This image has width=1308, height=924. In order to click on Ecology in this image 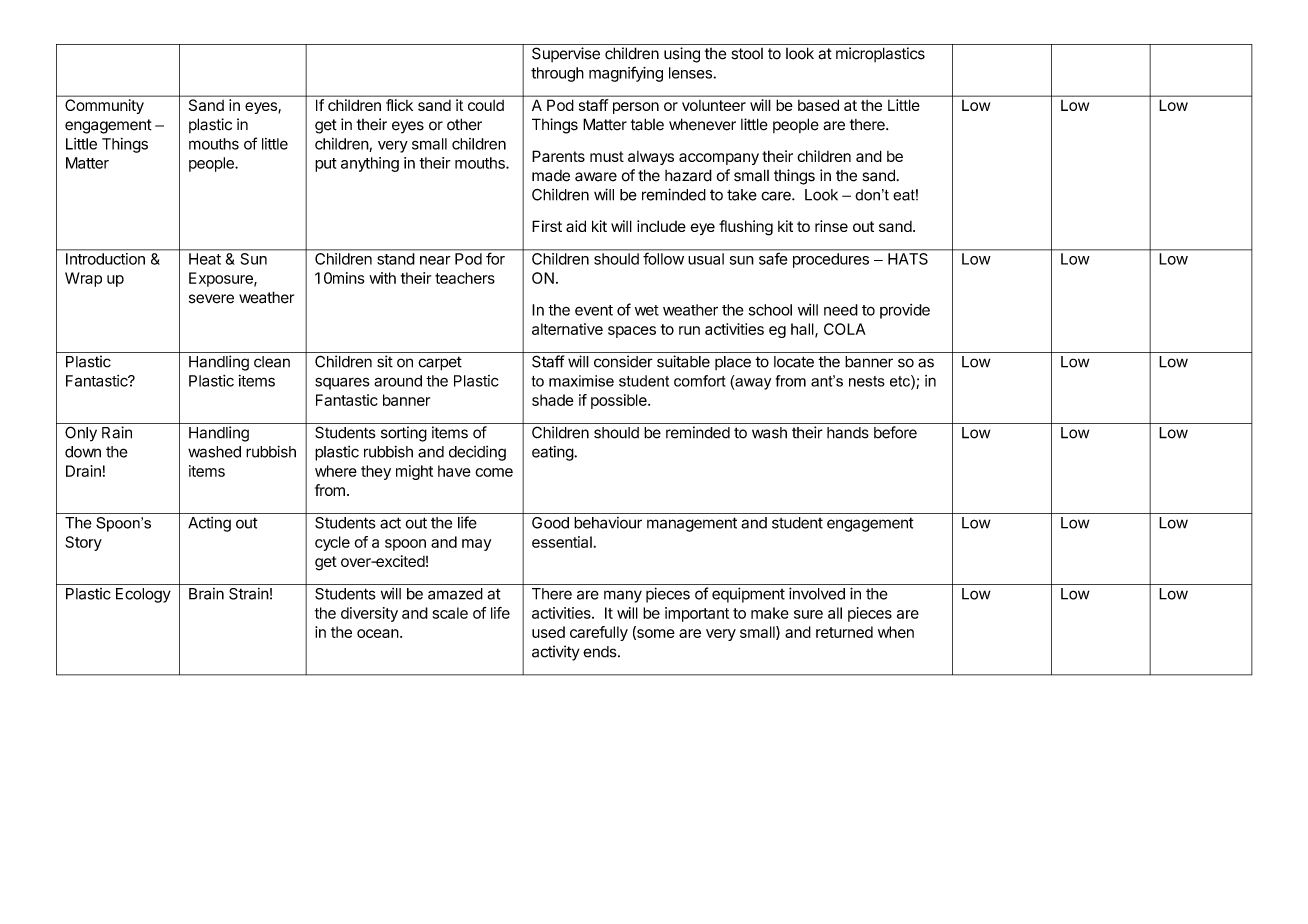, I will do `click(143, 595)`.
